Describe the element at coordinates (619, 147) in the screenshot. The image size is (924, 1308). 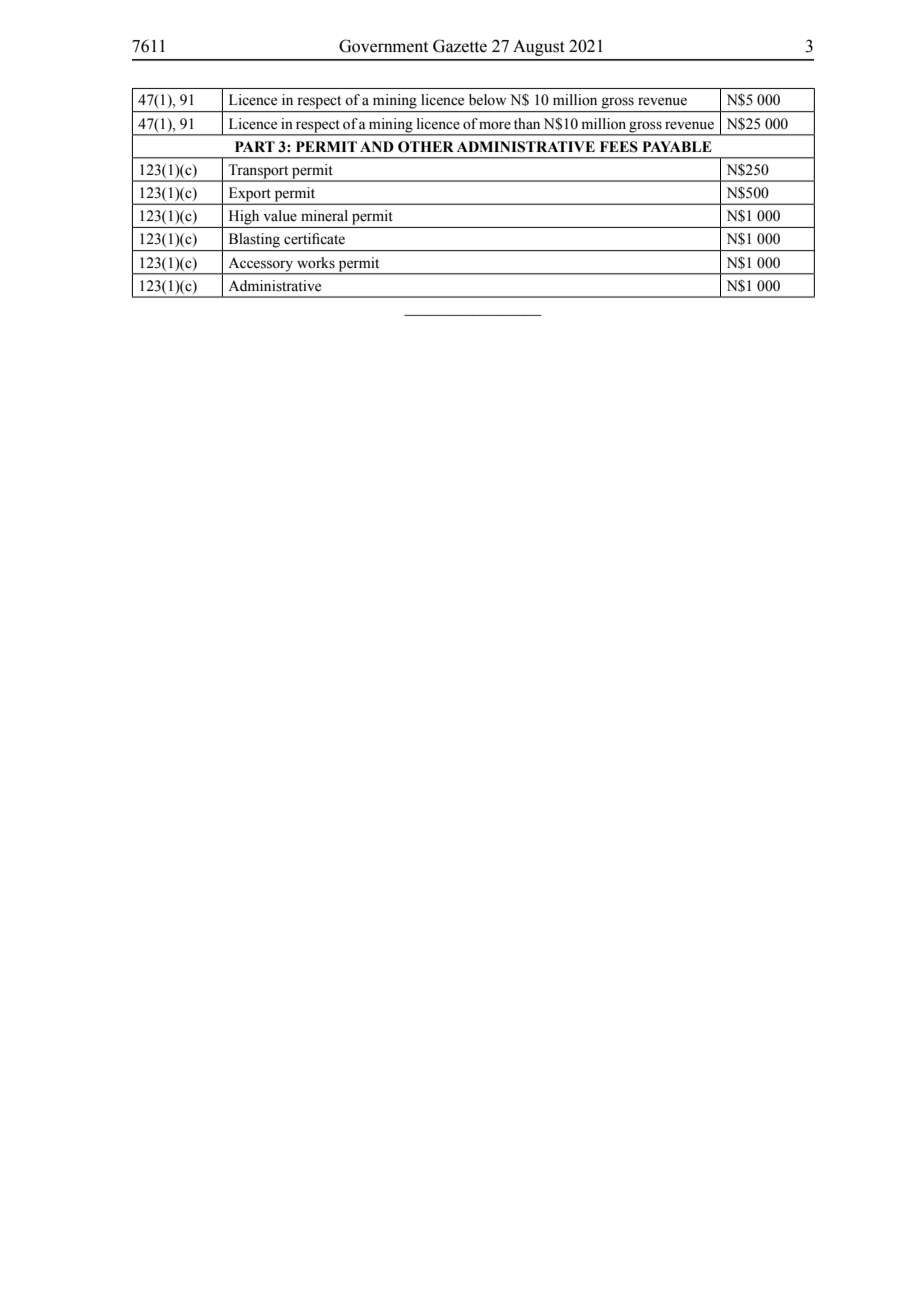
I see `FEES` at that location.
